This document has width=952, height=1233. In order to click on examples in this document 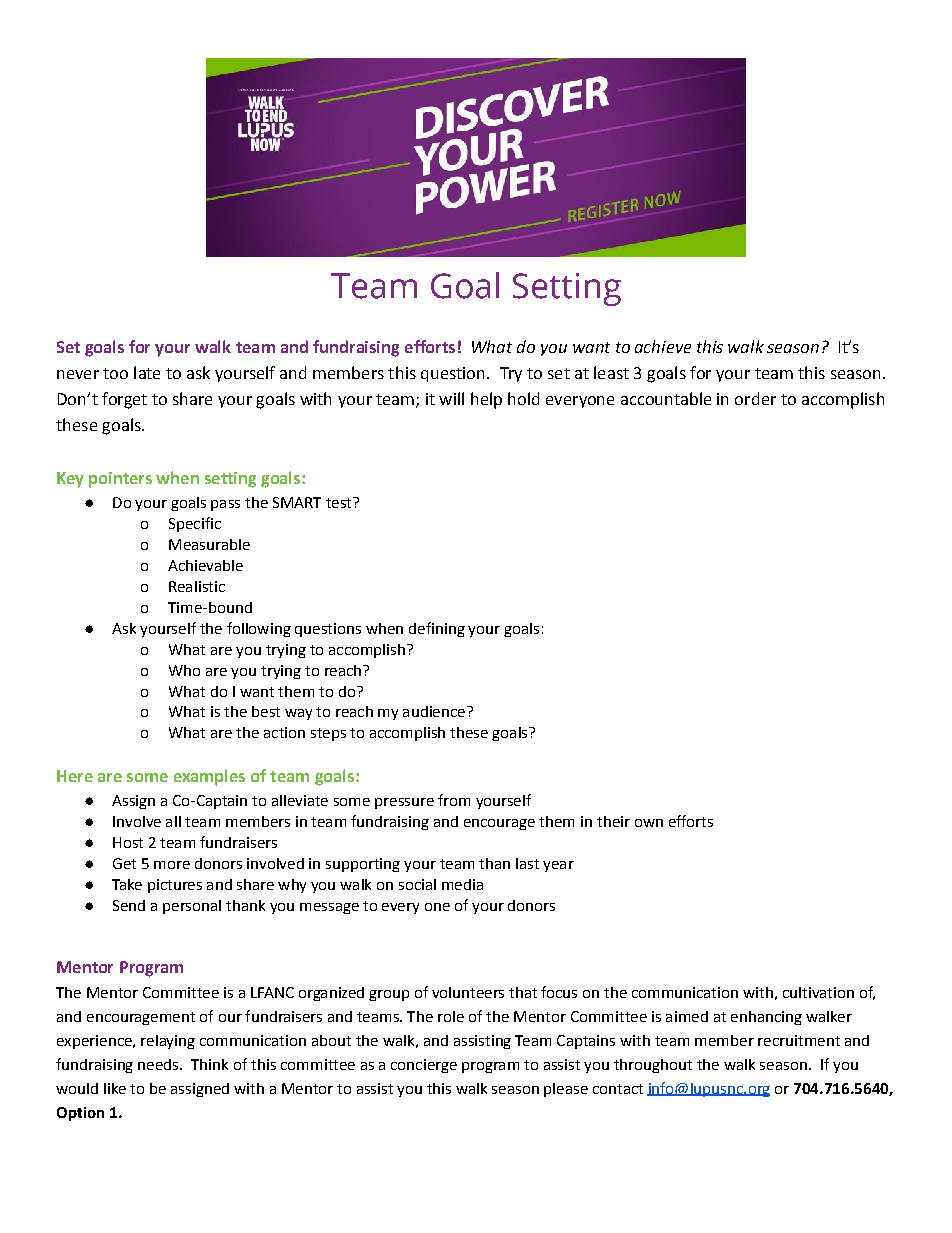, I will do `click(209, 777)`.
